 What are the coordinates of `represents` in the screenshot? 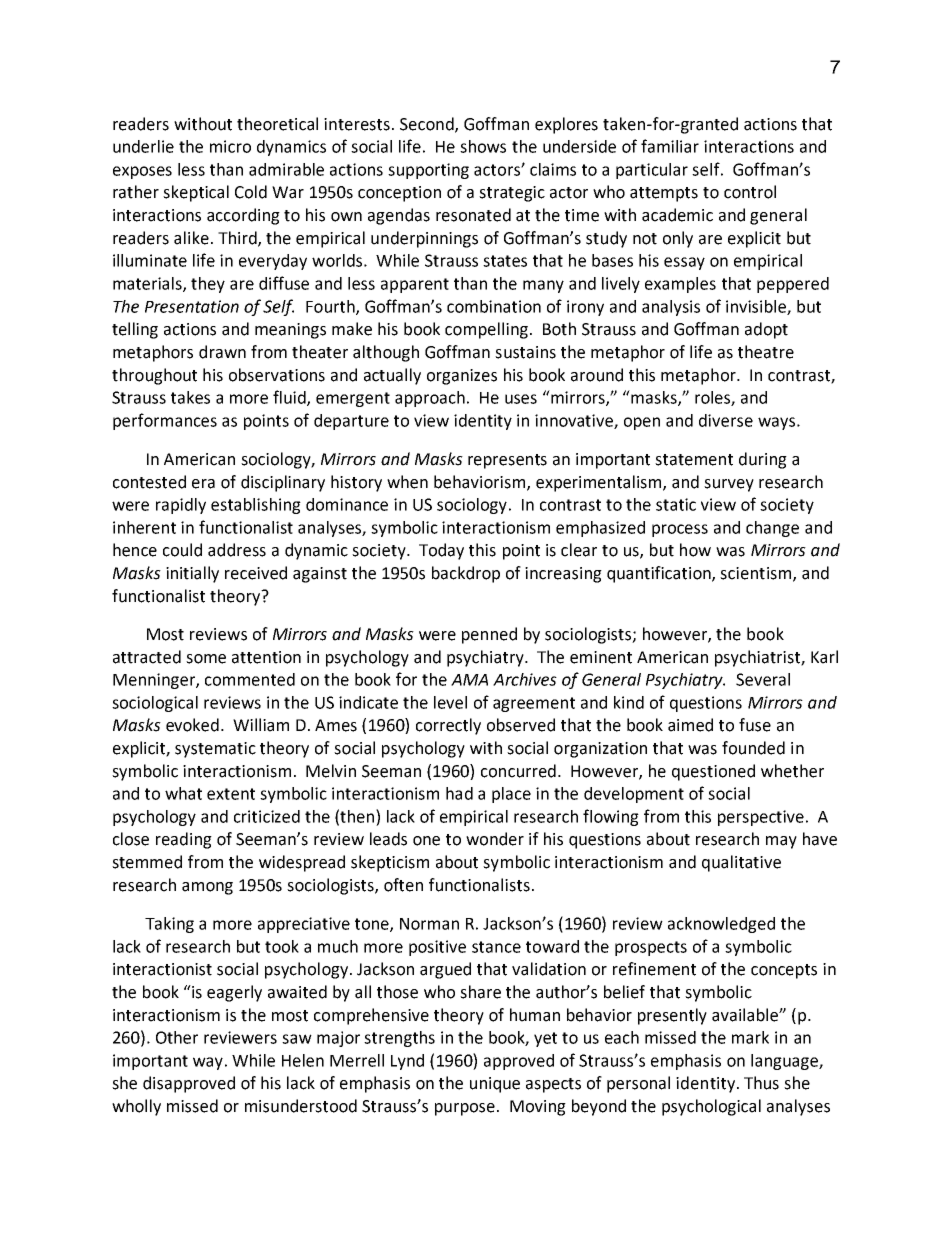 It's located at (507, 461).
